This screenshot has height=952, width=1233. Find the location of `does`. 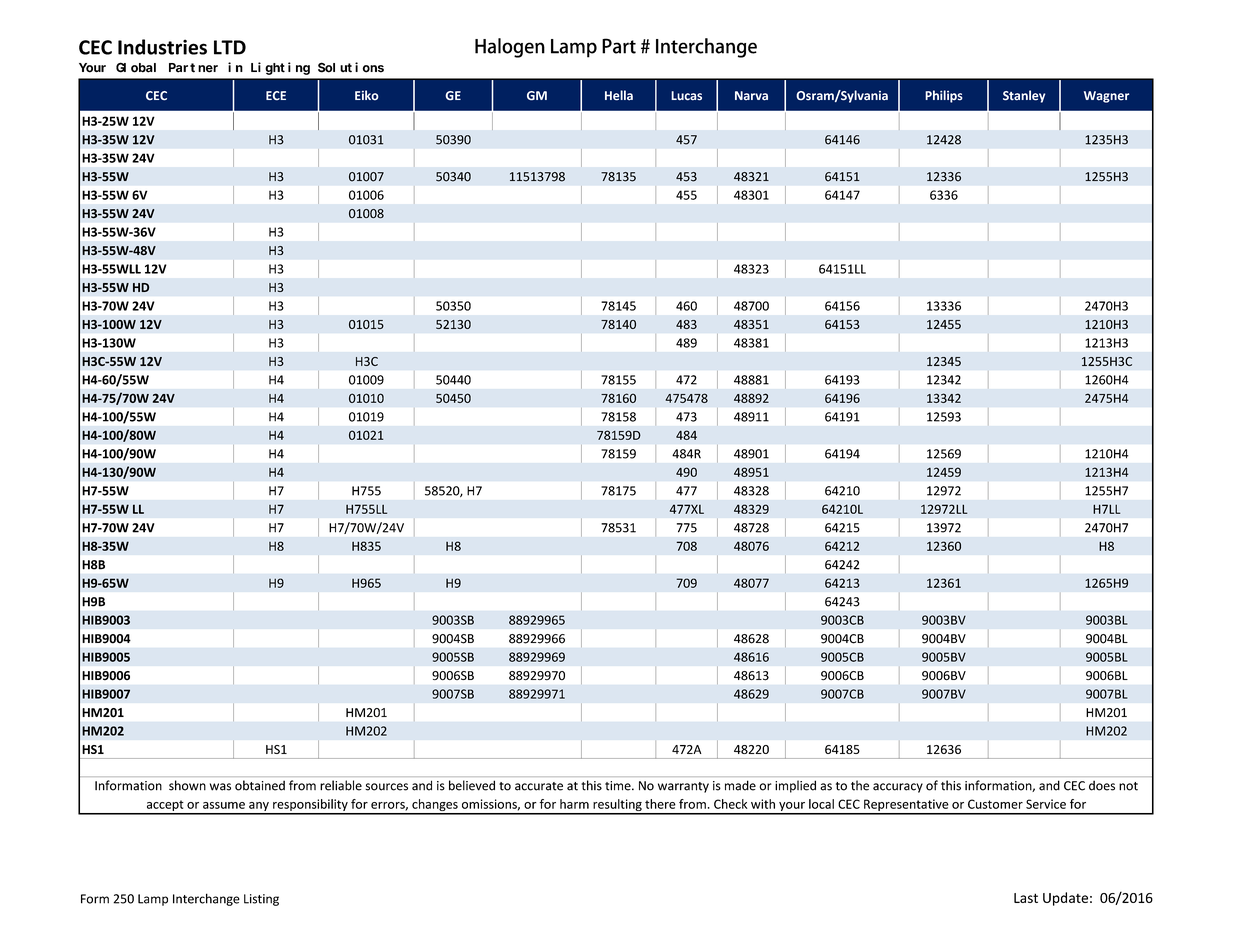

does is located at coordinates (1102, 786).
